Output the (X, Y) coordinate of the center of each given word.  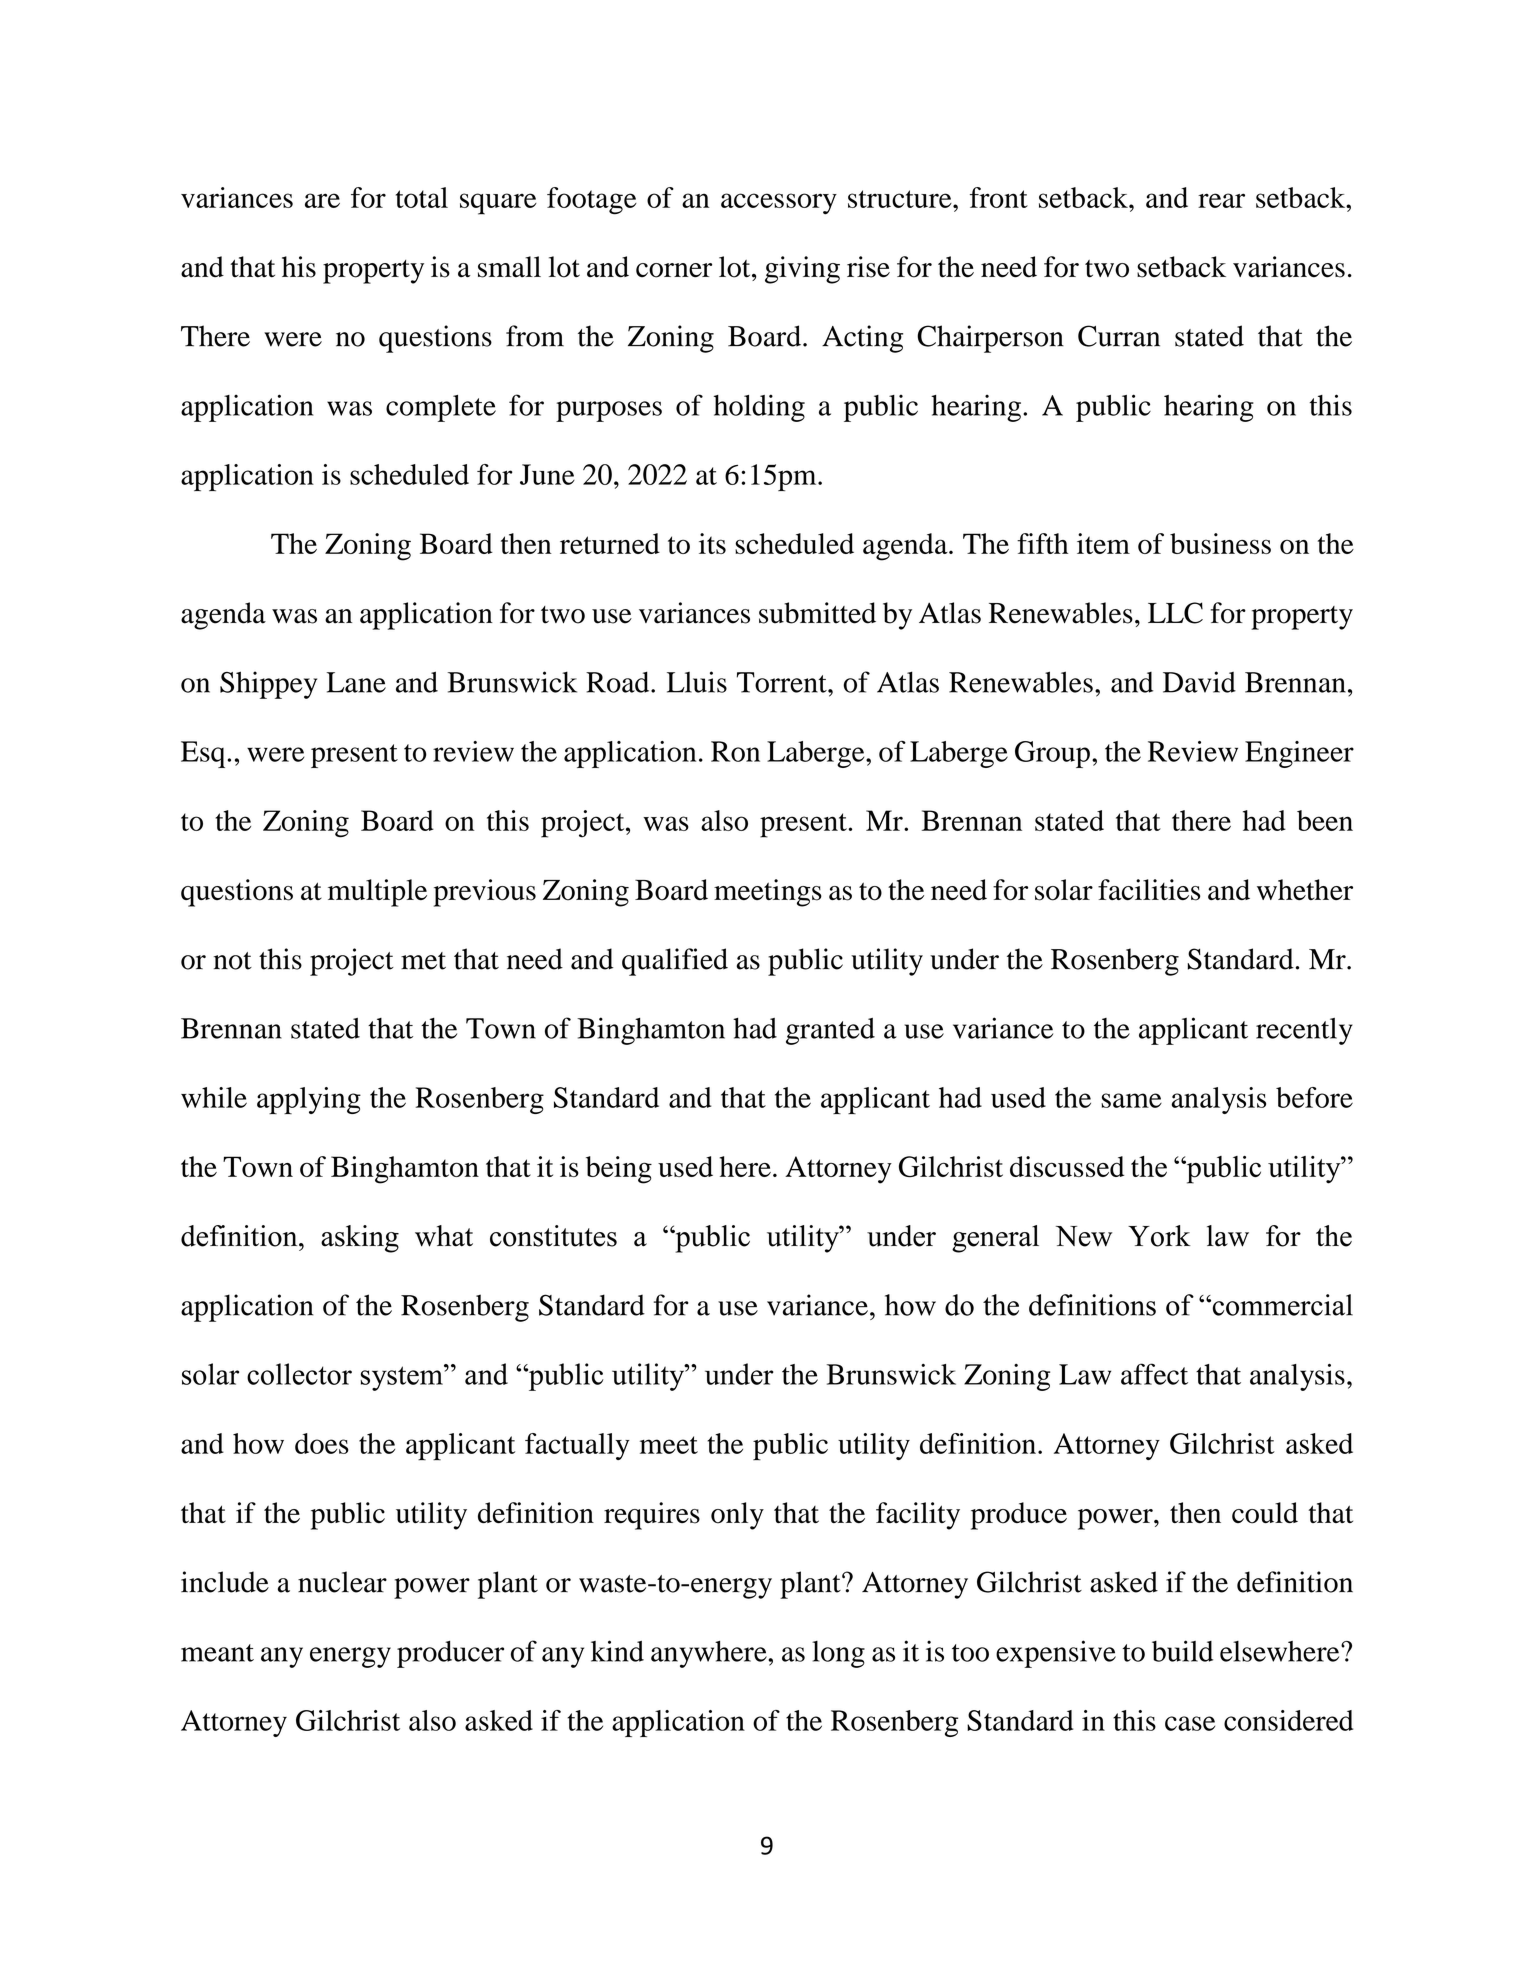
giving (802, 270)
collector (299, 1374)
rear (1221, 200)
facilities (1149, 890)
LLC (1175, 613)
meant (217, 1653)
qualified (675, 962)
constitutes (553, 1236)
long (838, 1654)
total (422, 197)
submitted (817, 613)
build (1182, 1651)
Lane (356, 682)
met (423, 961)
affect (1154, 1374)
